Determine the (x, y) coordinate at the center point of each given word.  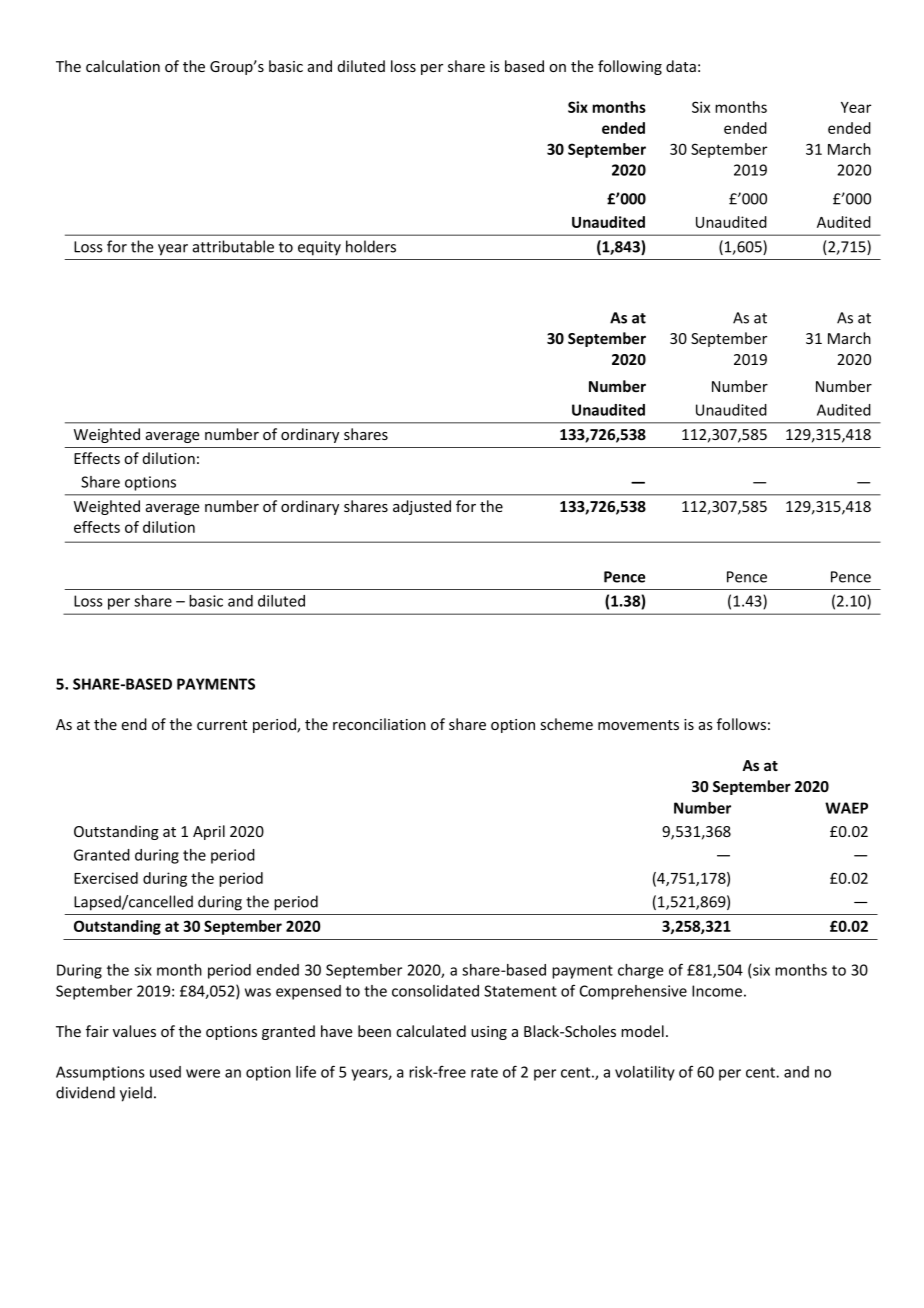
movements (638, 725)
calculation (123, 66)
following (630, 67)
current (222, 725)
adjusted (422, 507)
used (165, 1072)
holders (371, 246)
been (374, 1031)
